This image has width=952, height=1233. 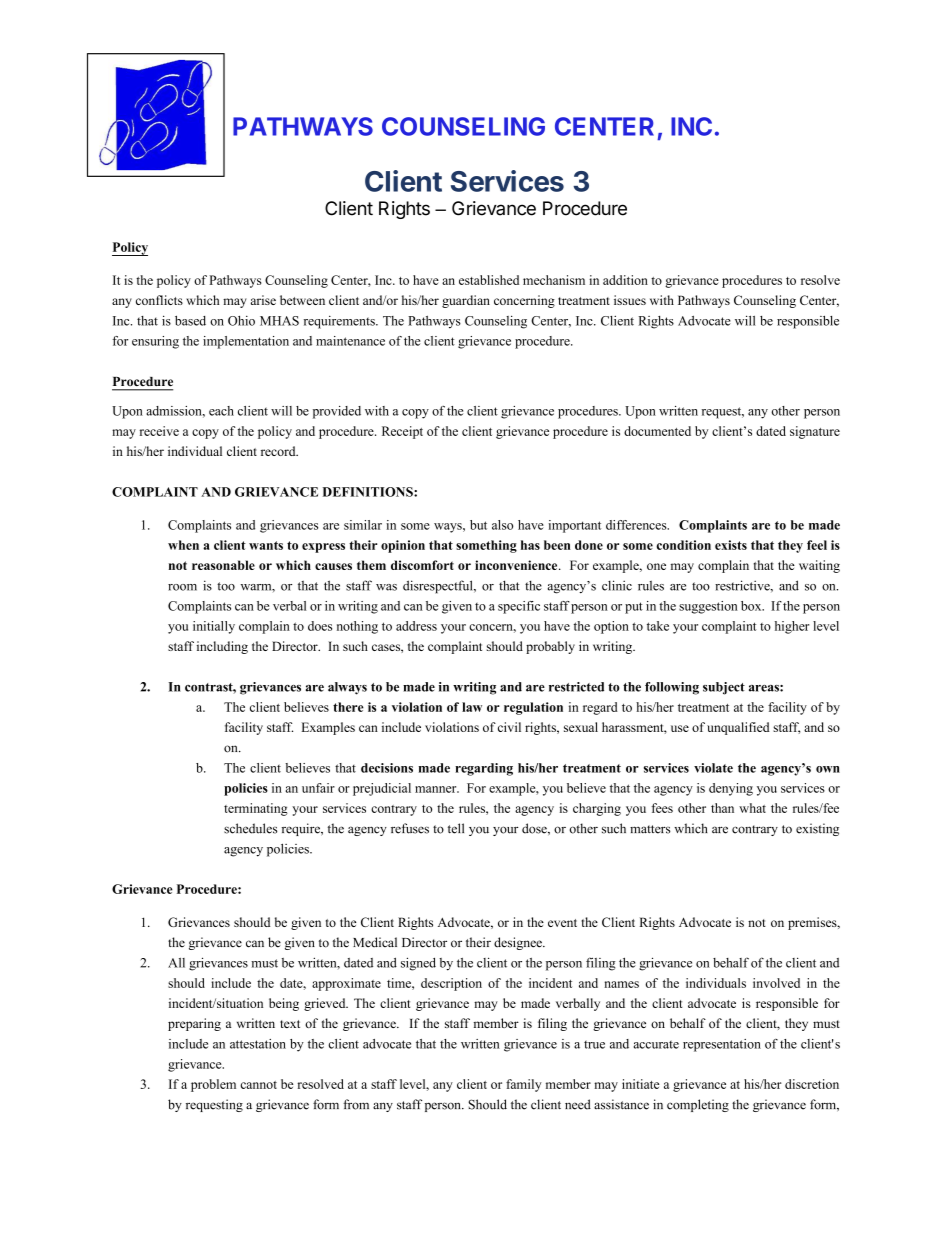 I want to click on subject, so click(x=724, y=688).
